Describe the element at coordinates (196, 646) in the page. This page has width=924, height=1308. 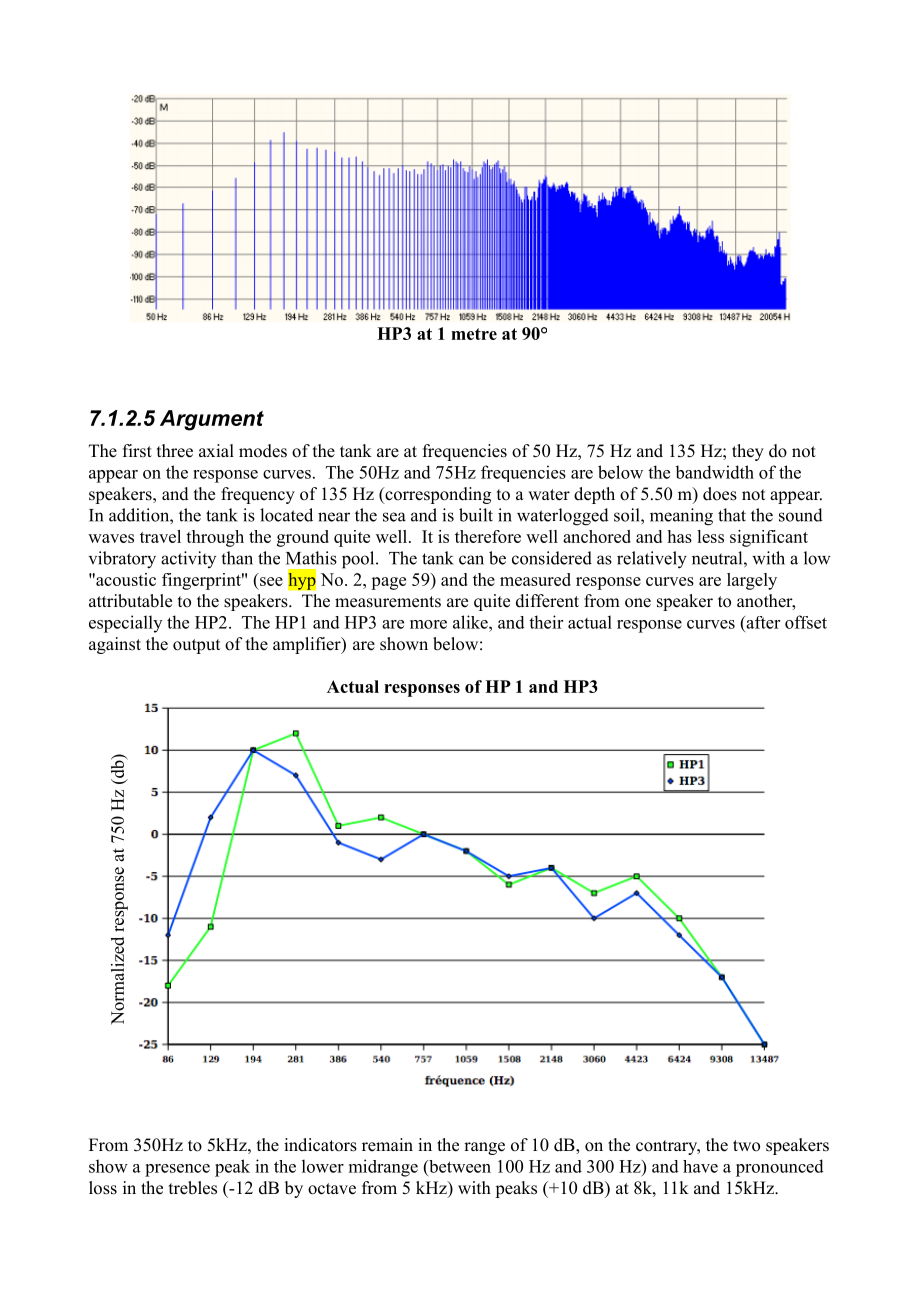
I see `output` at that location.
